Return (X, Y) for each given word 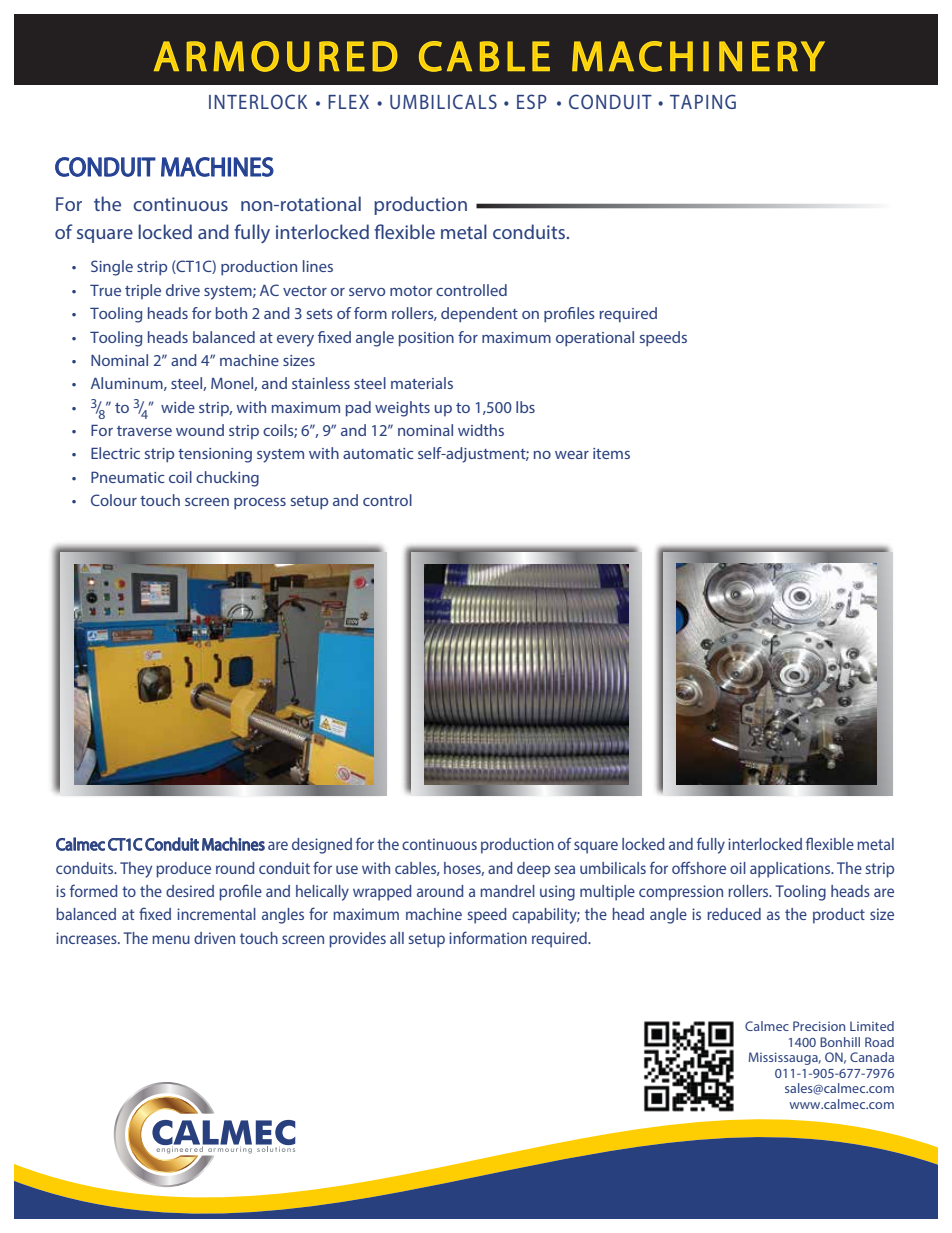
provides (357, 940)
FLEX (348, 102)
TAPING (703, 101)
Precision (819, 1026)
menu (171, 939)
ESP (532, 101)
